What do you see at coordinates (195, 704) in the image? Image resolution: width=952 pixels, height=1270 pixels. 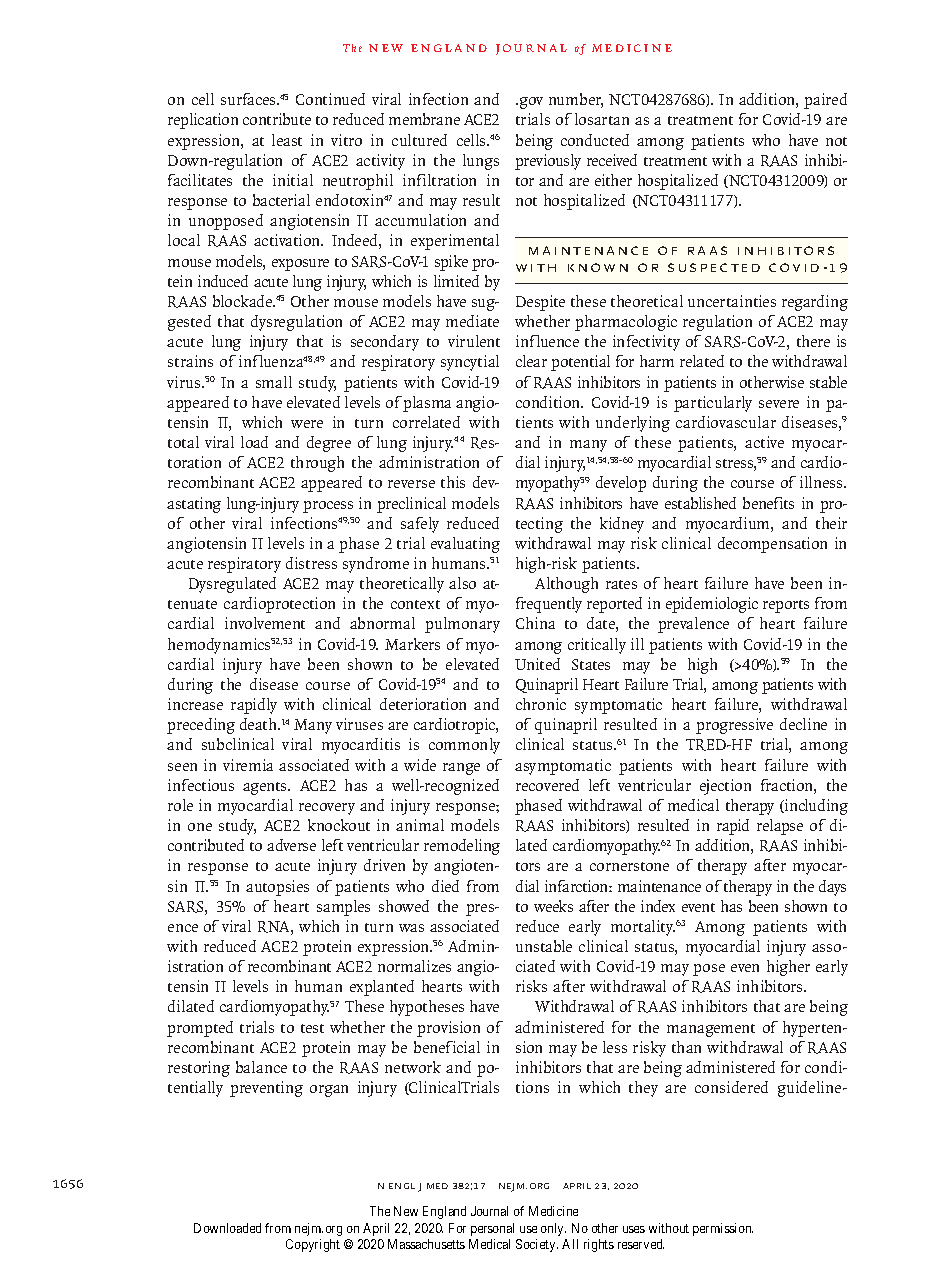 I see `increase` at bounding box center [195, 704].
